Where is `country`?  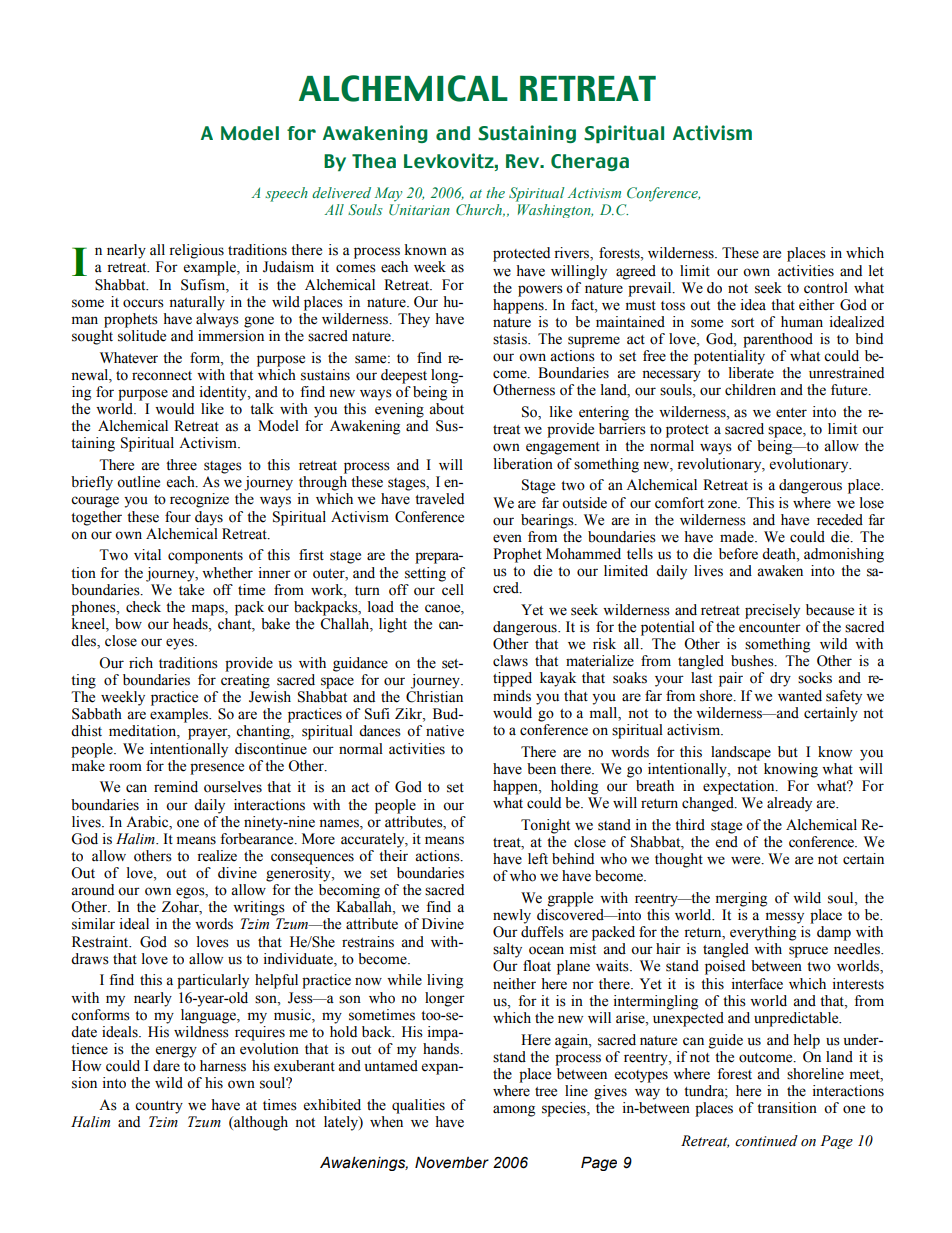
country is located at coordinates (159, 1107).
